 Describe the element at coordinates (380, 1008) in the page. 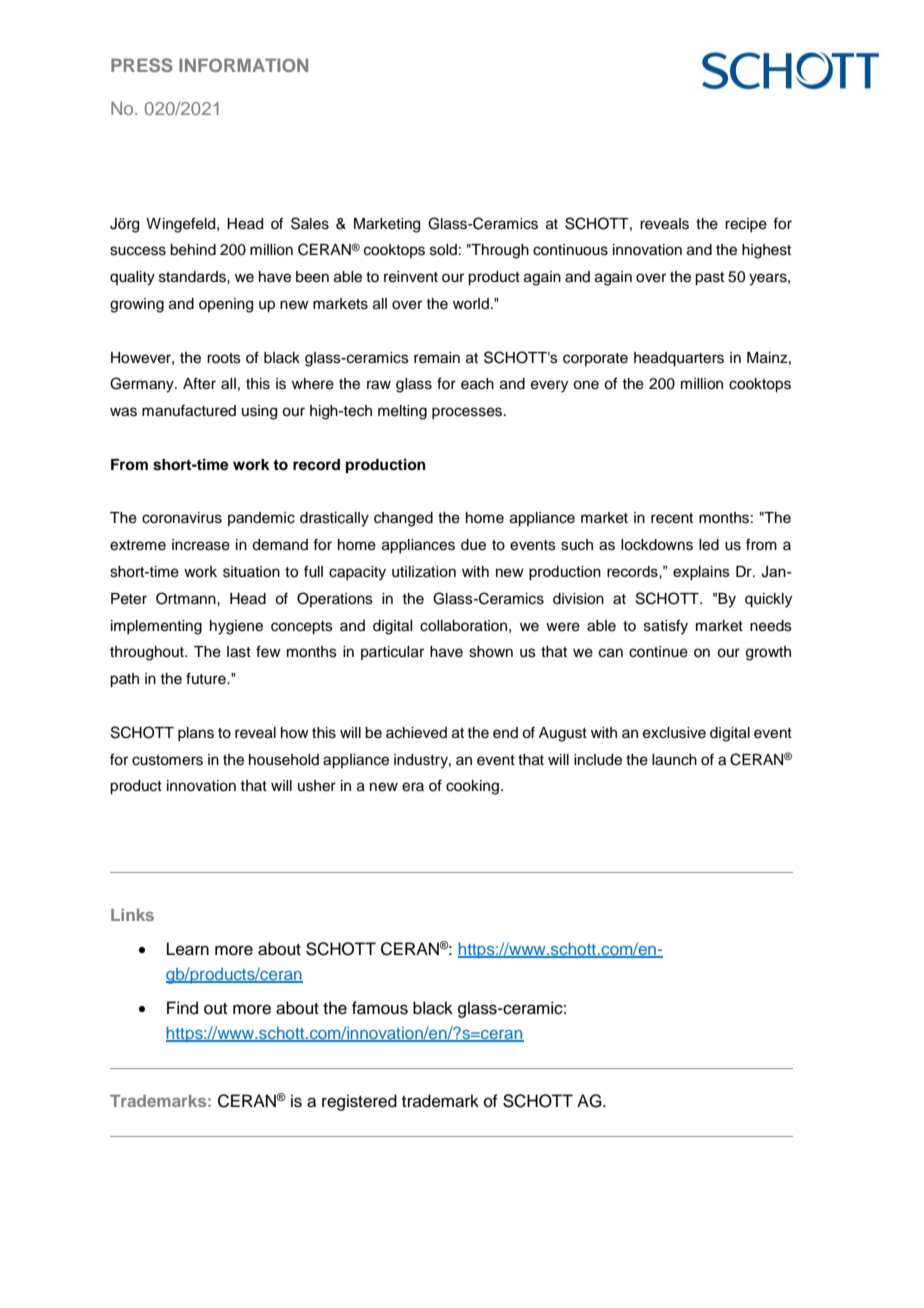

I see `famous` at that location.
